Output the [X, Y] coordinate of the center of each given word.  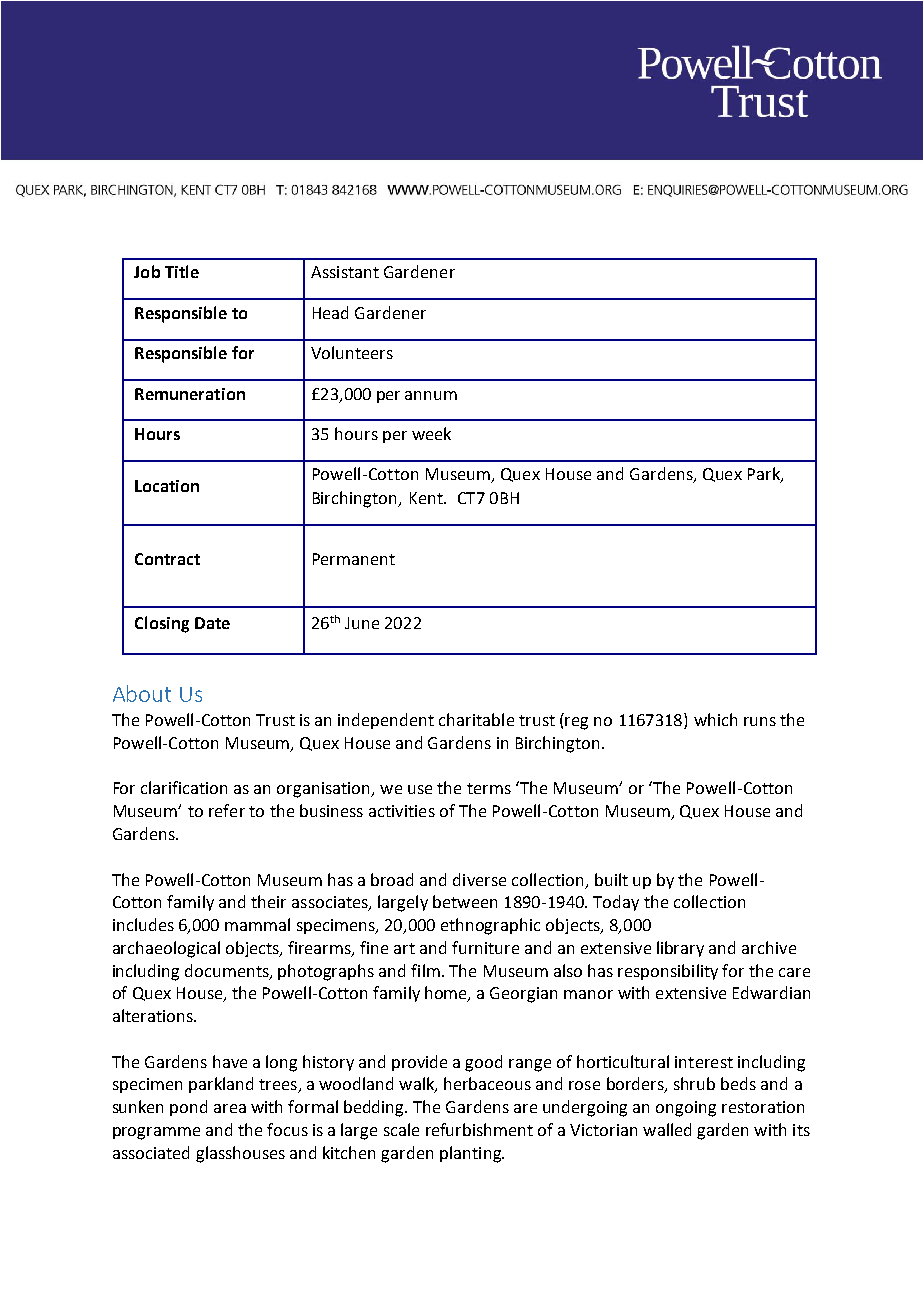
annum [431, 395]
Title [182, 271]
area [230, 1108]
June [362, 623]
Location [167, 486]
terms [489, 788]
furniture [485, 947]
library [680, 949]
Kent [427, 498]
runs [760, 721]
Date [212, 623]
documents [228, 971]
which [715, 719]
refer [227, 810]
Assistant [345, 272]
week [431, 433]
